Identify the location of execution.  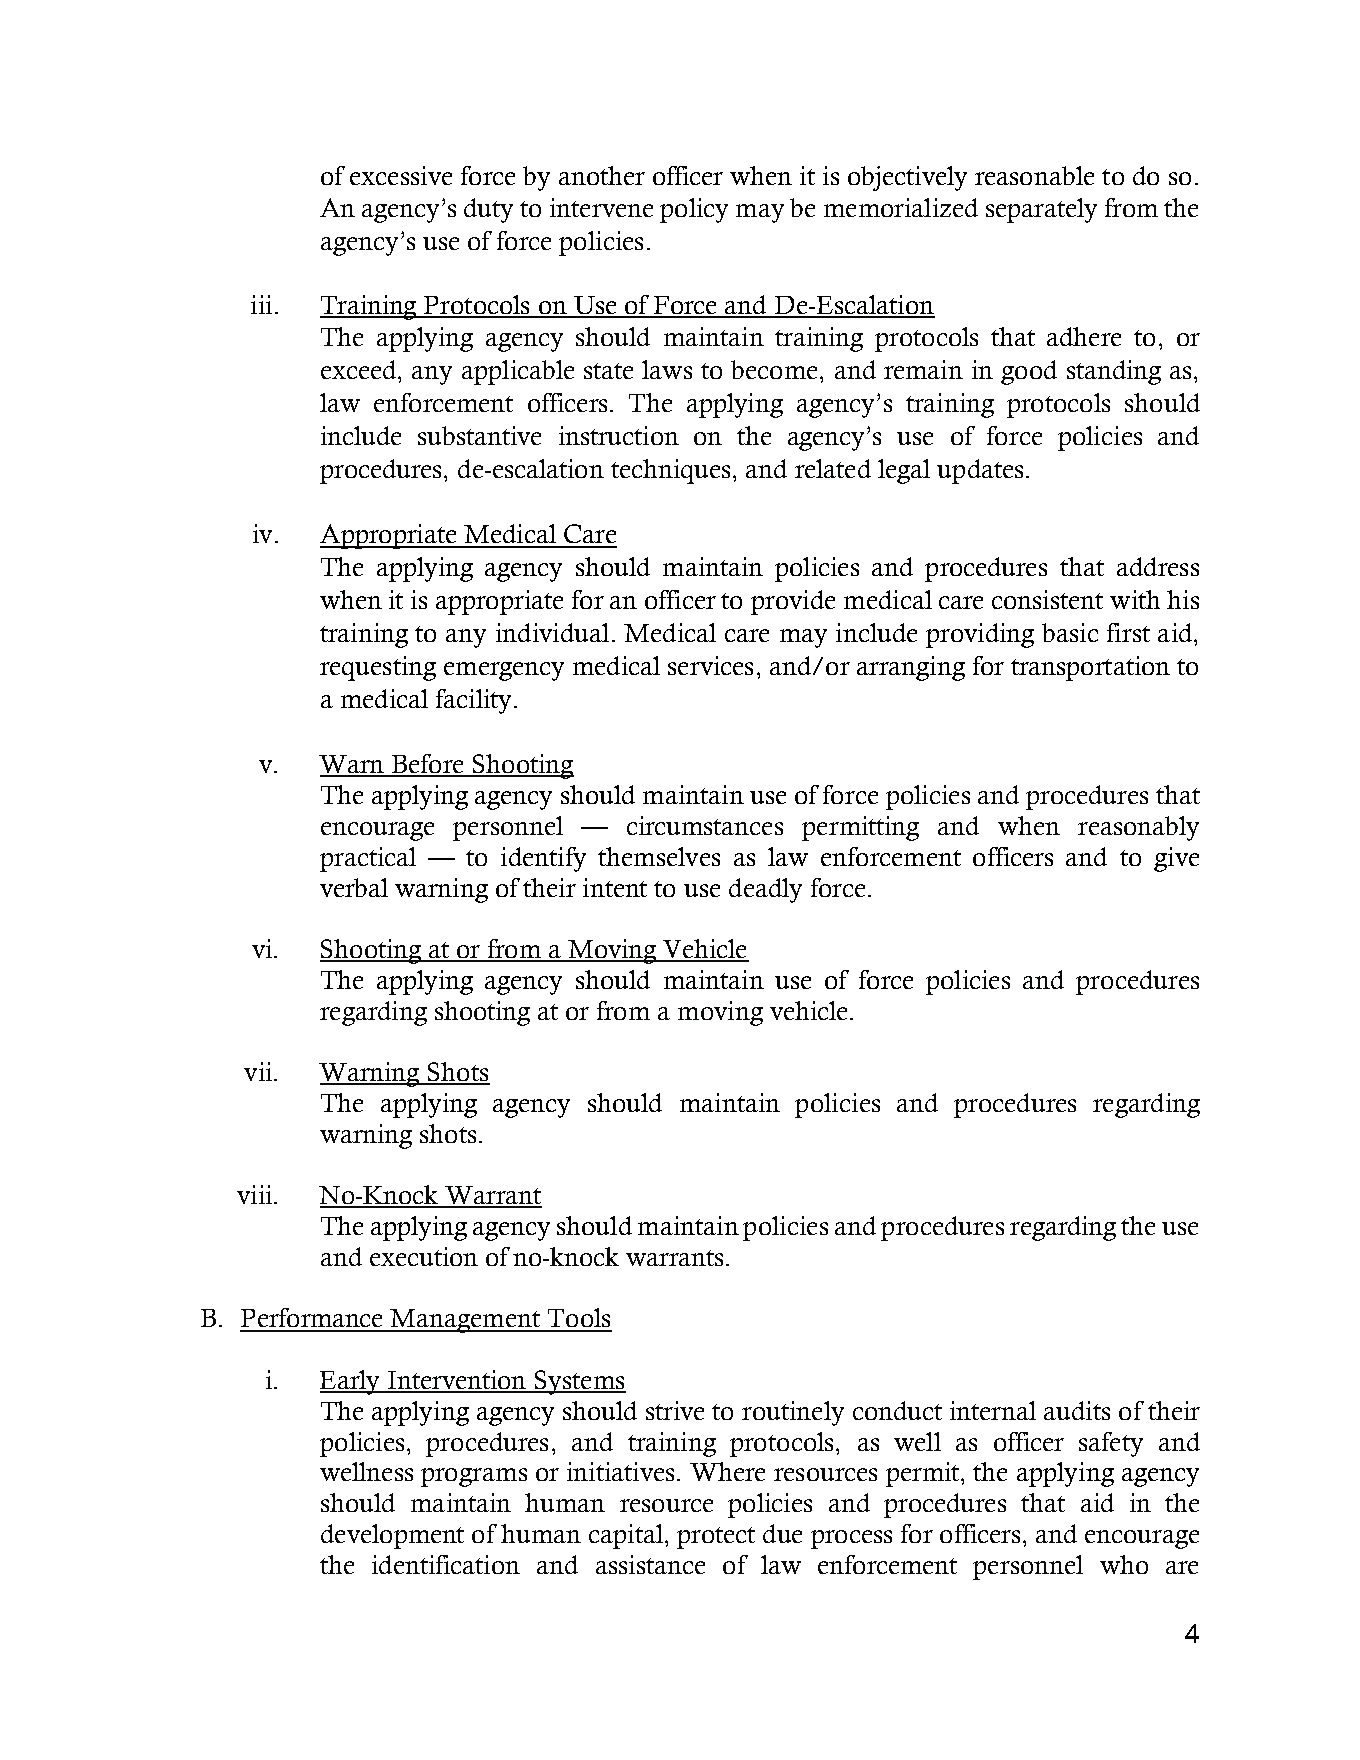
(424, 1256).
